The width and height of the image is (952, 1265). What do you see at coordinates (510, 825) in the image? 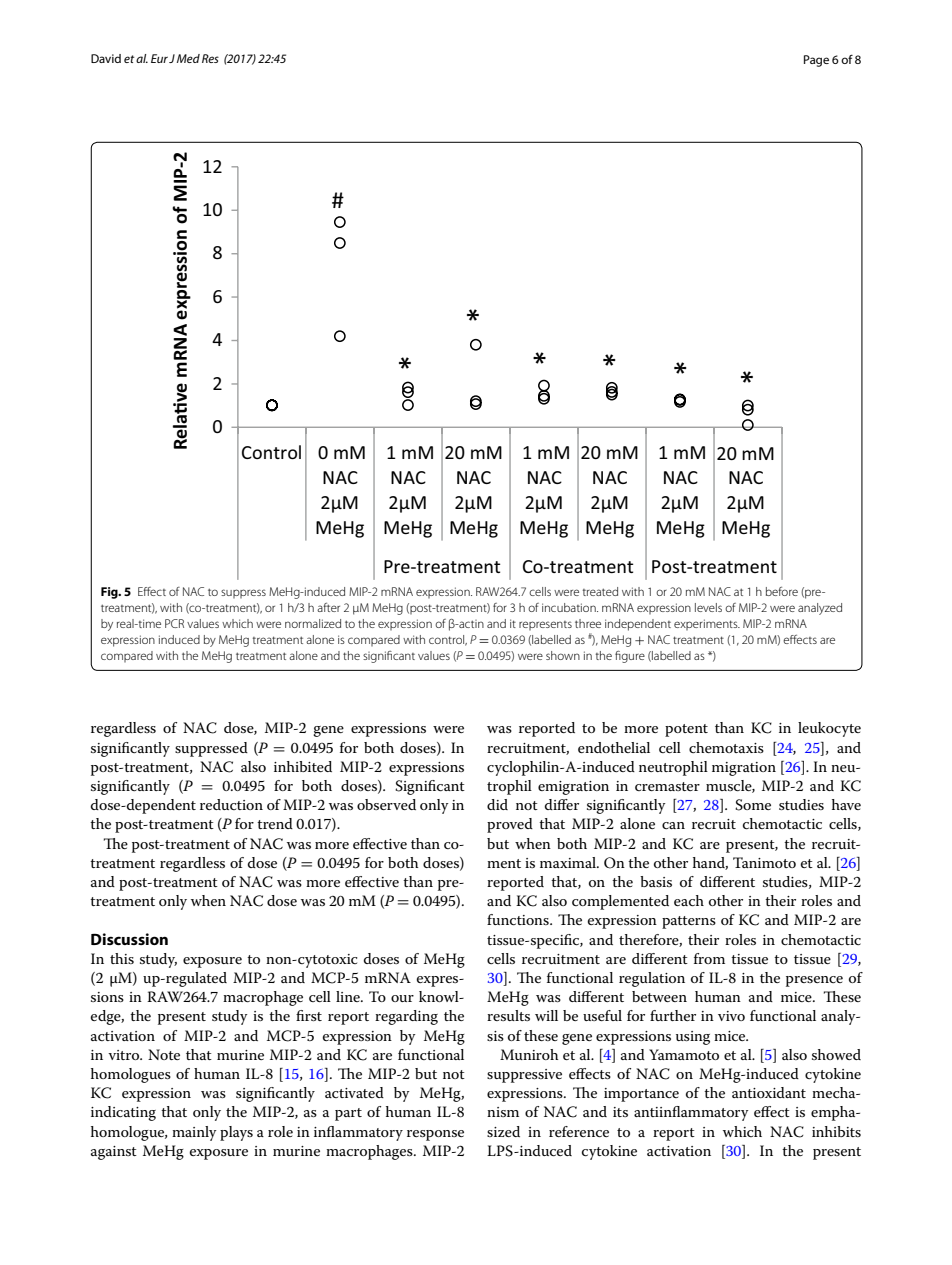
I see `proved` at bounding box center [510, 825].
